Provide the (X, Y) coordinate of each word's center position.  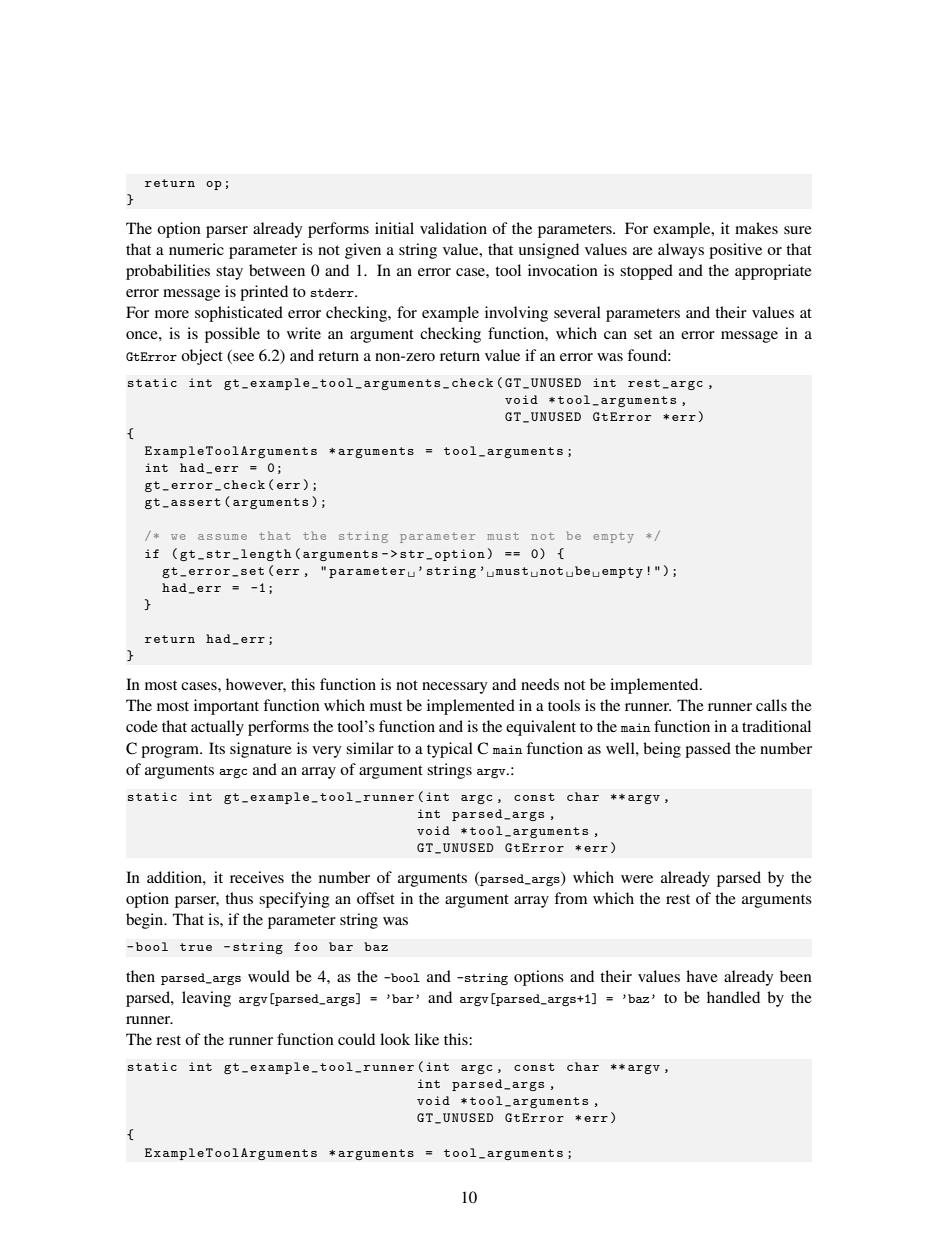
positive (735, 251)
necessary (454, 688)
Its (217, 748)
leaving (206, 999)
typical (450, 750)
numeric (196, 249)
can (615, 335)
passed (708, 750)
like (427, 1039)
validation (453, 228)
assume (222, 537)
